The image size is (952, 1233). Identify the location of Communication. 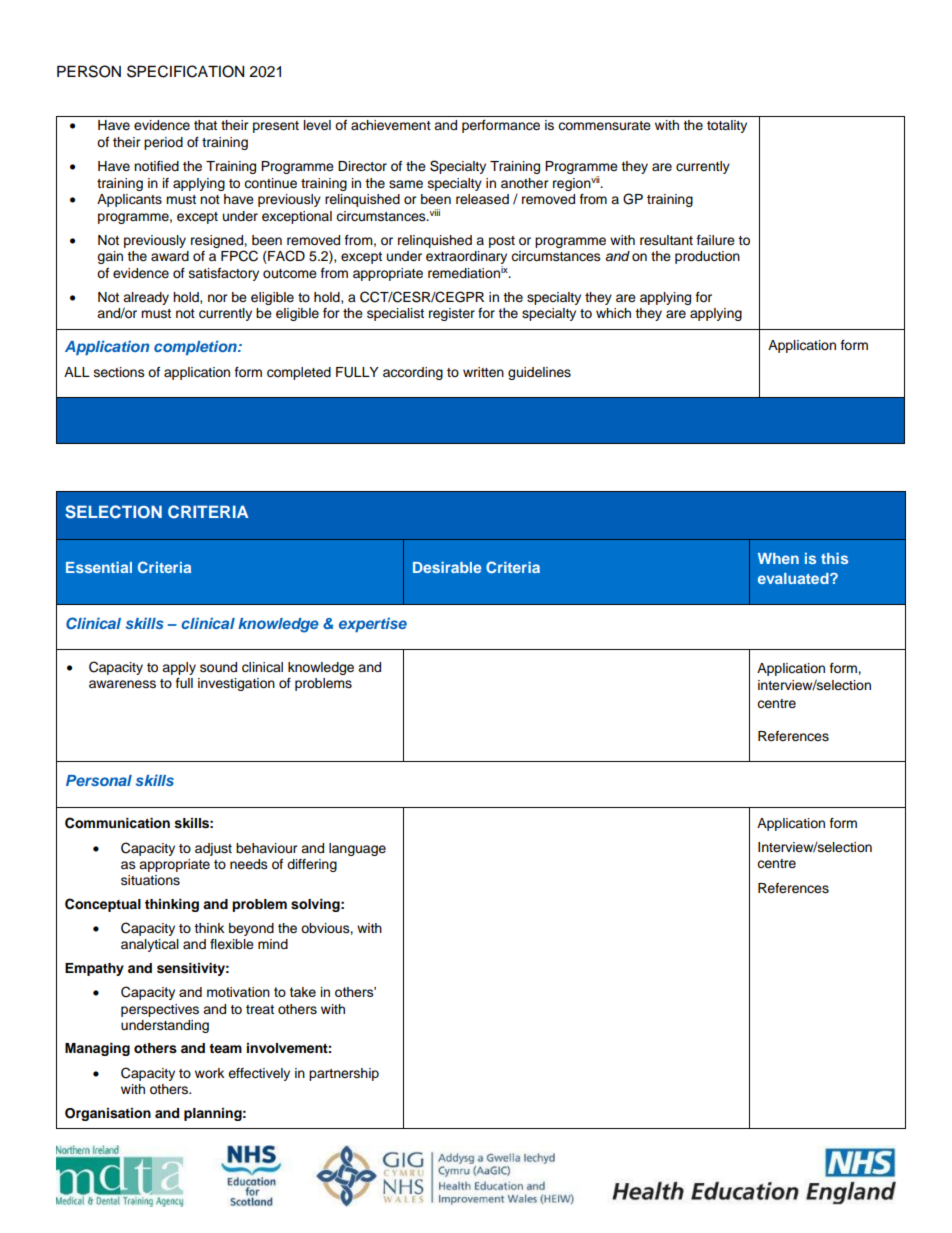
(117, 823).
